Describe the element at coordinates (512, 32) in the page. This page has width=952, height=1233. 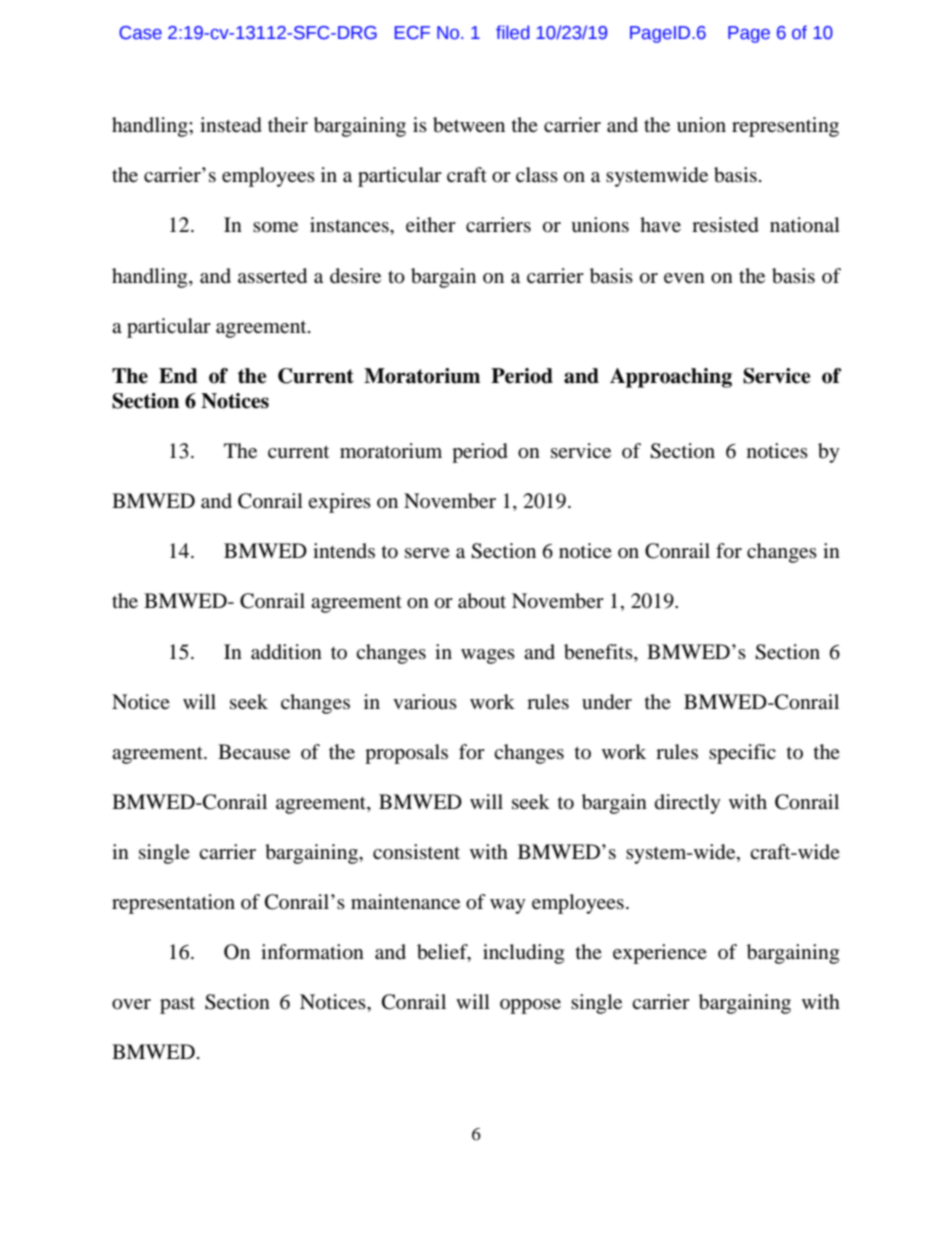
I see `filed` at that location.
